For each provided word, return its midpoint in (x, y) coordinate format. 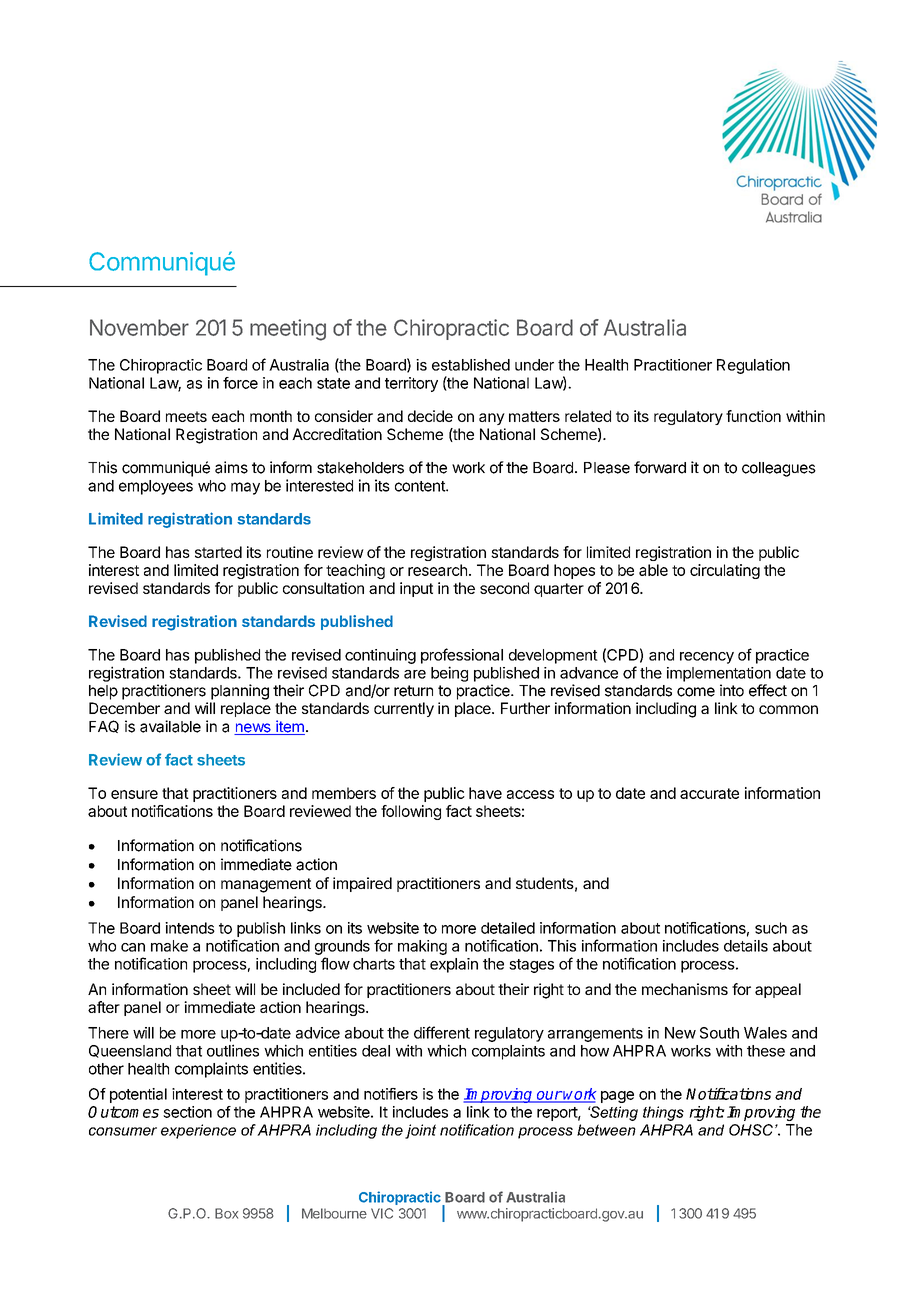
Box (226, 1213)
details (746, 946)
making (422, 947)
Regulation (753, 366)
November (139, 327)
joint (420, 1131)
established (471, 365)
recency (707, 658)
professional (462, 656)
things (663, 1113)
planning (240, 692)
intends (190, 928)
